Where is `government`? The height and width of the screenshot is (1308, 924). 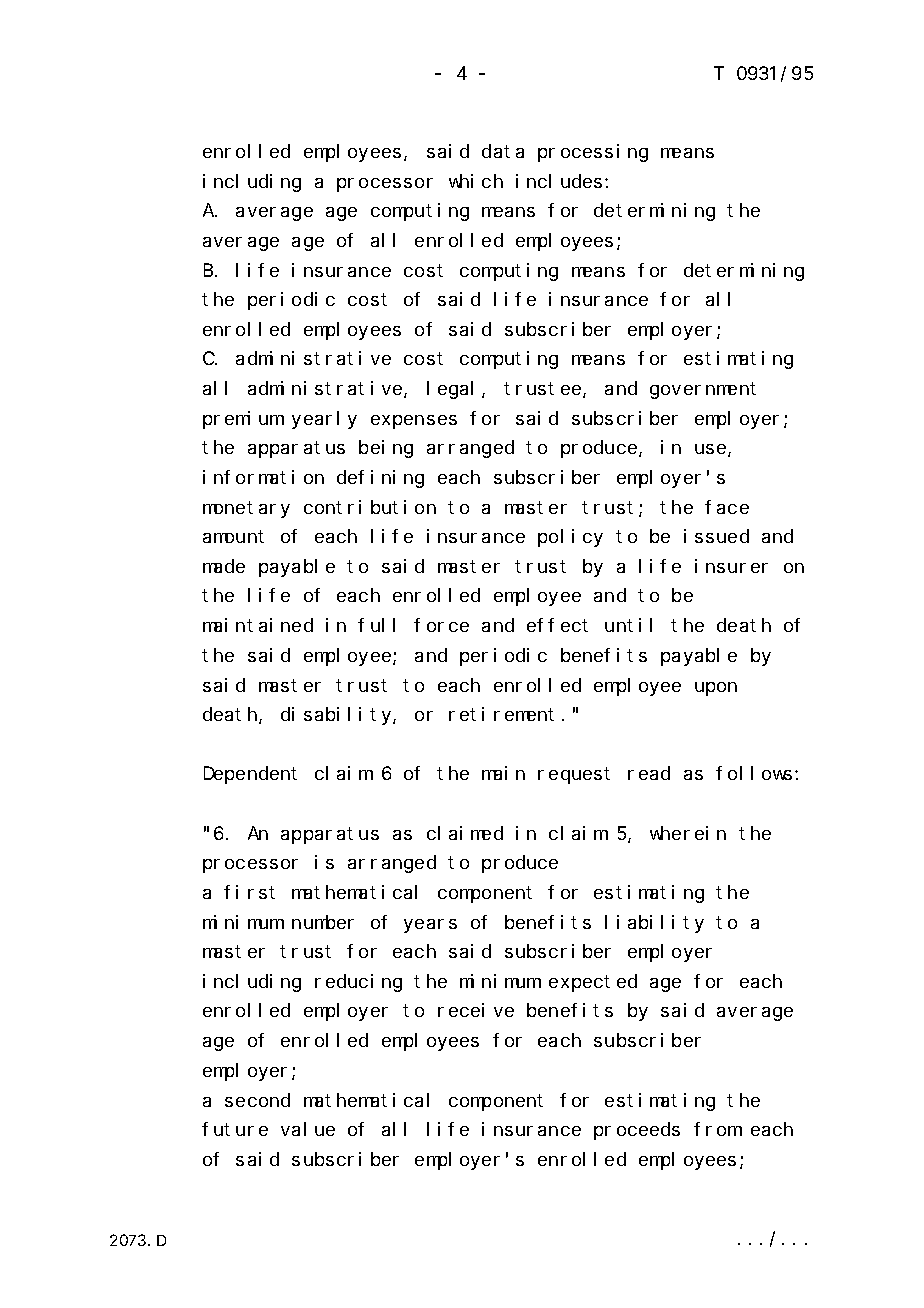 government is located at coordinates (703, 391).
